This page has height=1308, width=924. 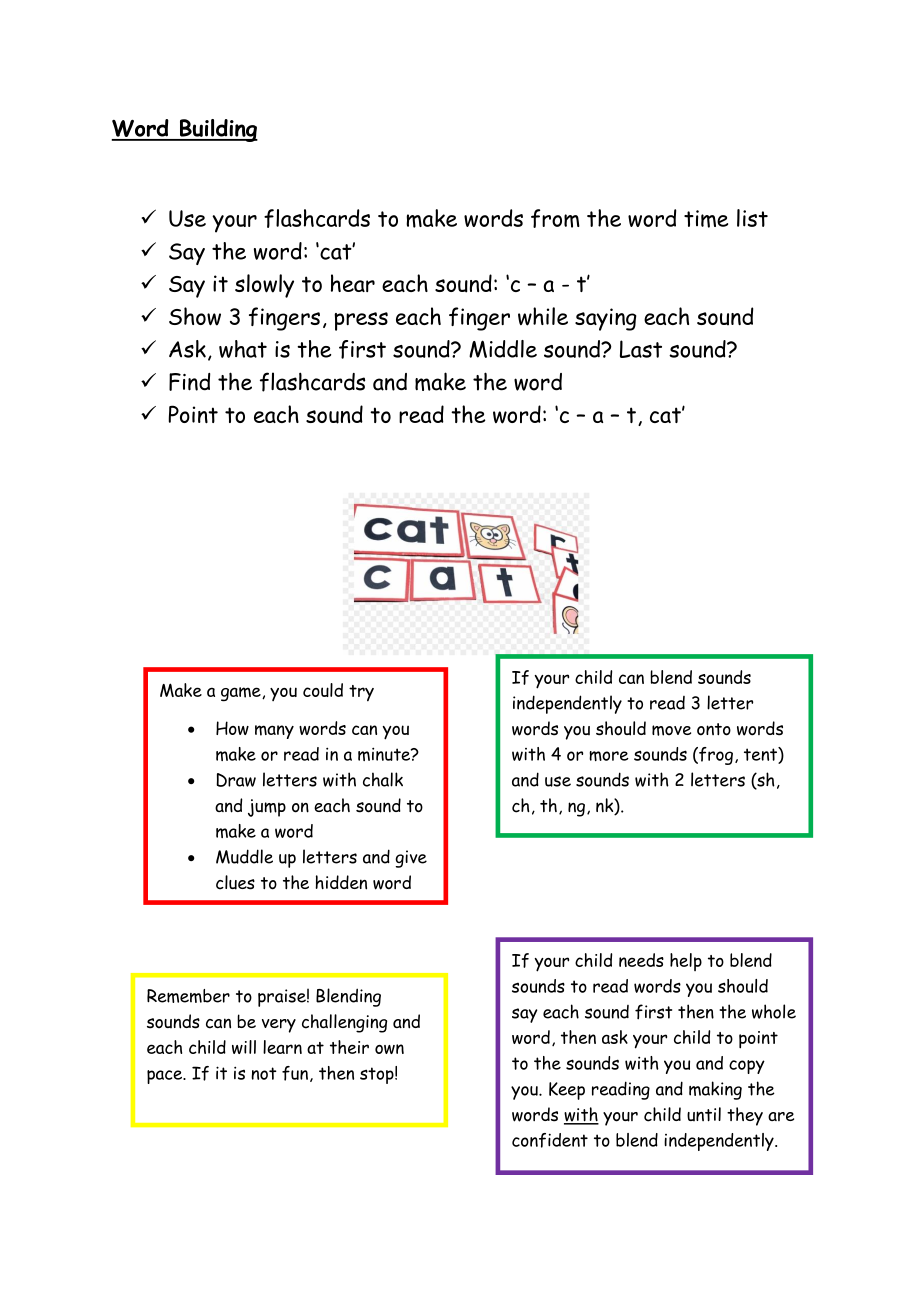 What do you see at coordinates (383, 779) in the page?
I see `chalk` at bounding box center [383, 779].
